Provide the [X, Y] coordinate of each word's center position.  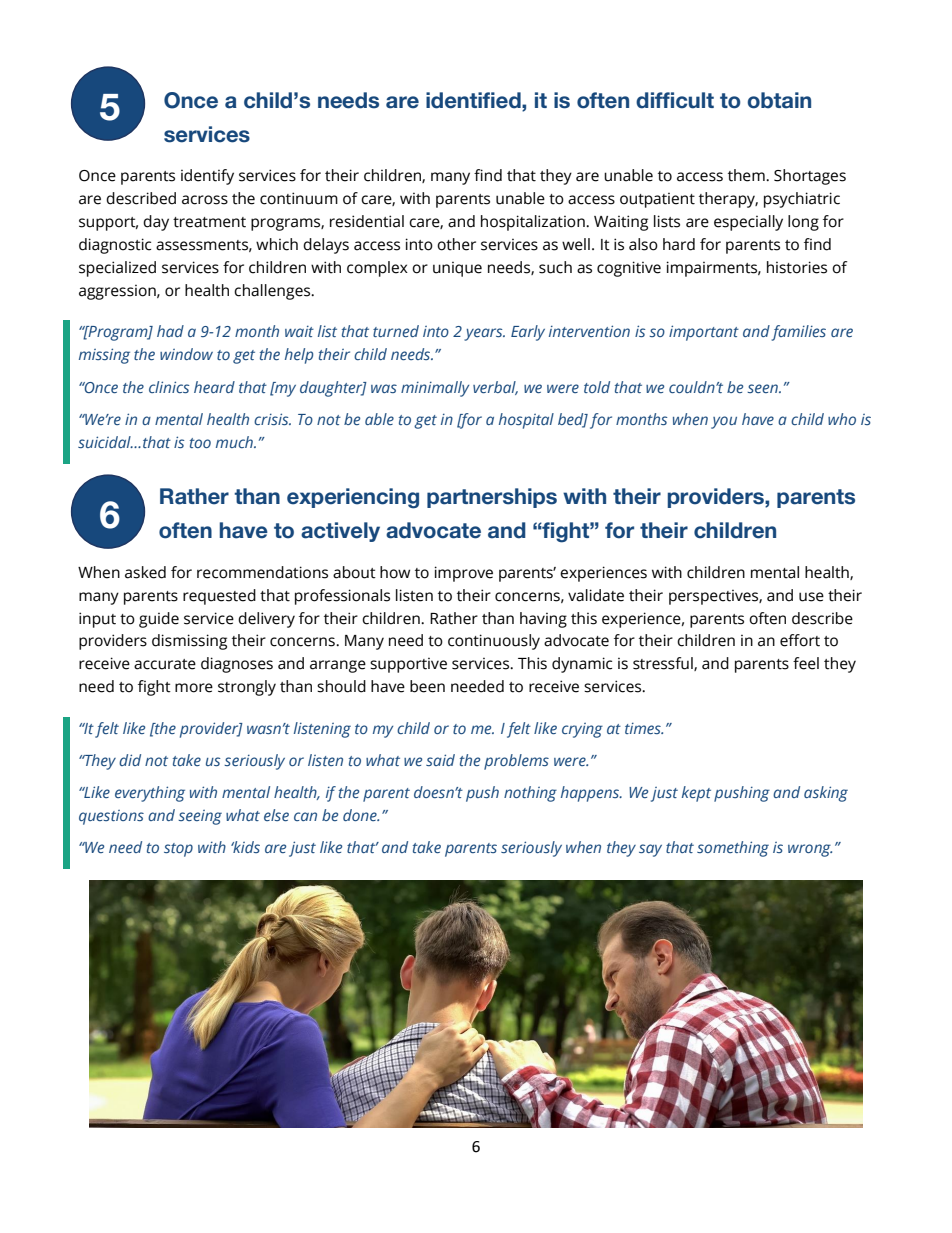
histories [797, 267]
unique [457, 269]
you [724, 422]
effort [800, 640]
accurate [165, 664]
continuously [494, 642]
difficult [675, 100]
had [170, 331]
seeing [200, 817]
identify [207, 177]
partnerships [492, 498]
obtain [779, 100]
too [200, 443]
